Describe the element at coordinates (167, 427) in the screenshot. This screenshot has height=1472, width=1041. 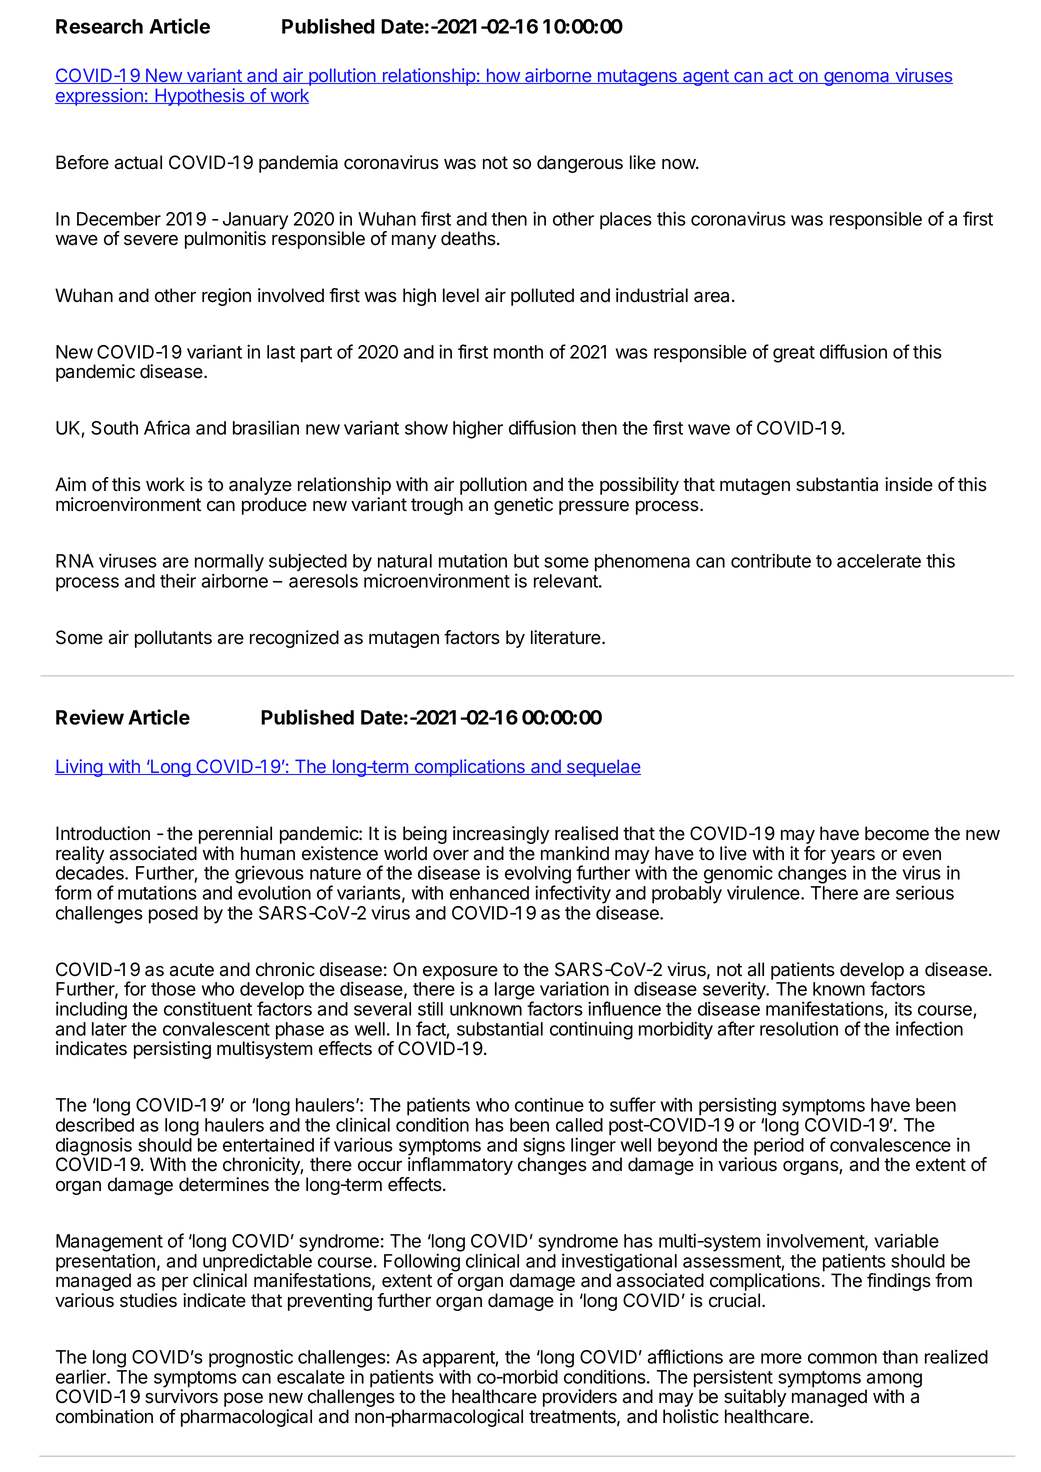
I see `Africa` at that location.
